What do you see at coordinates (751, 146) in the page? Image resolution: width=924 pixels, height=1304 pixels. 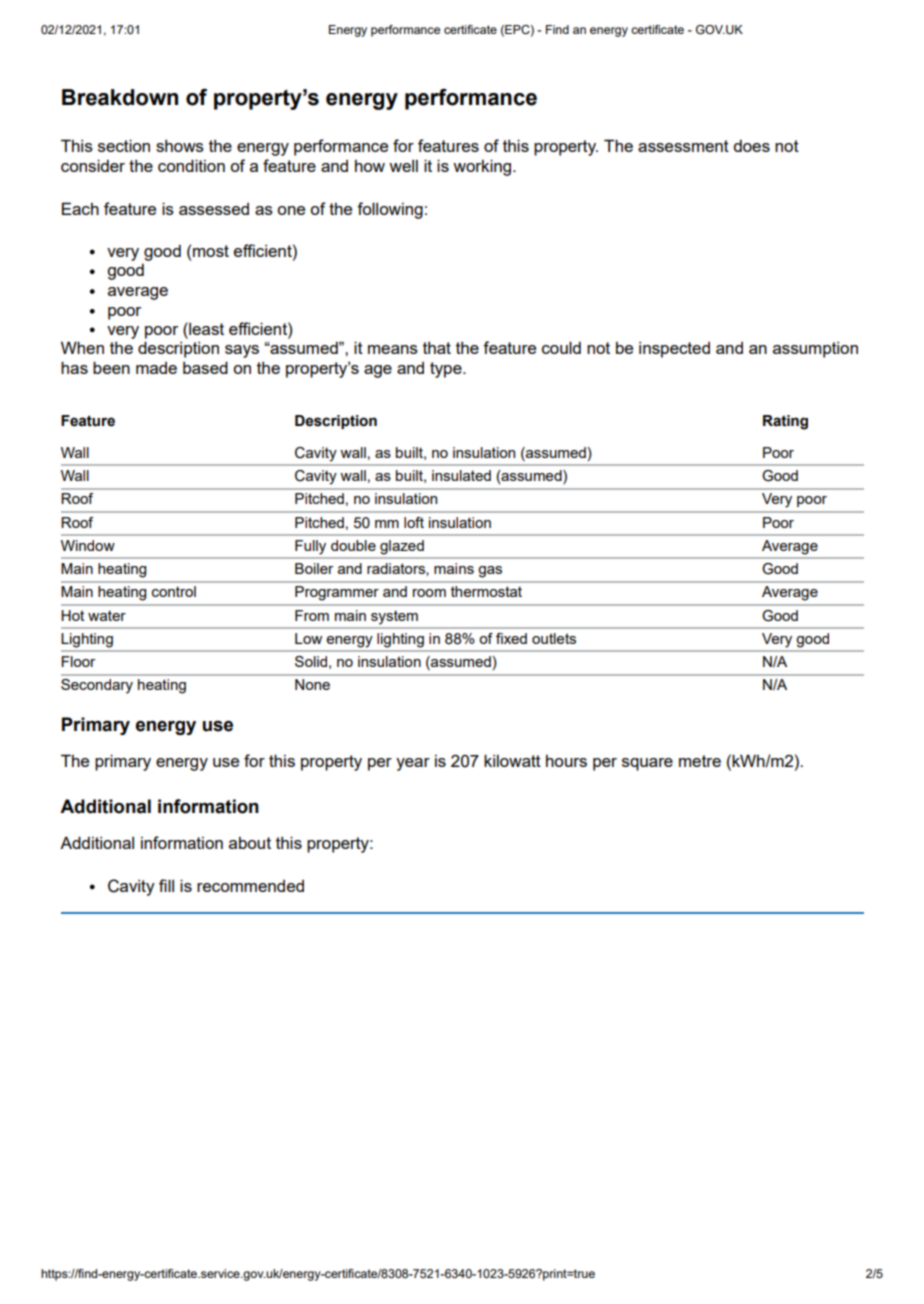 I see `does` at bounding box center [751, 146].
